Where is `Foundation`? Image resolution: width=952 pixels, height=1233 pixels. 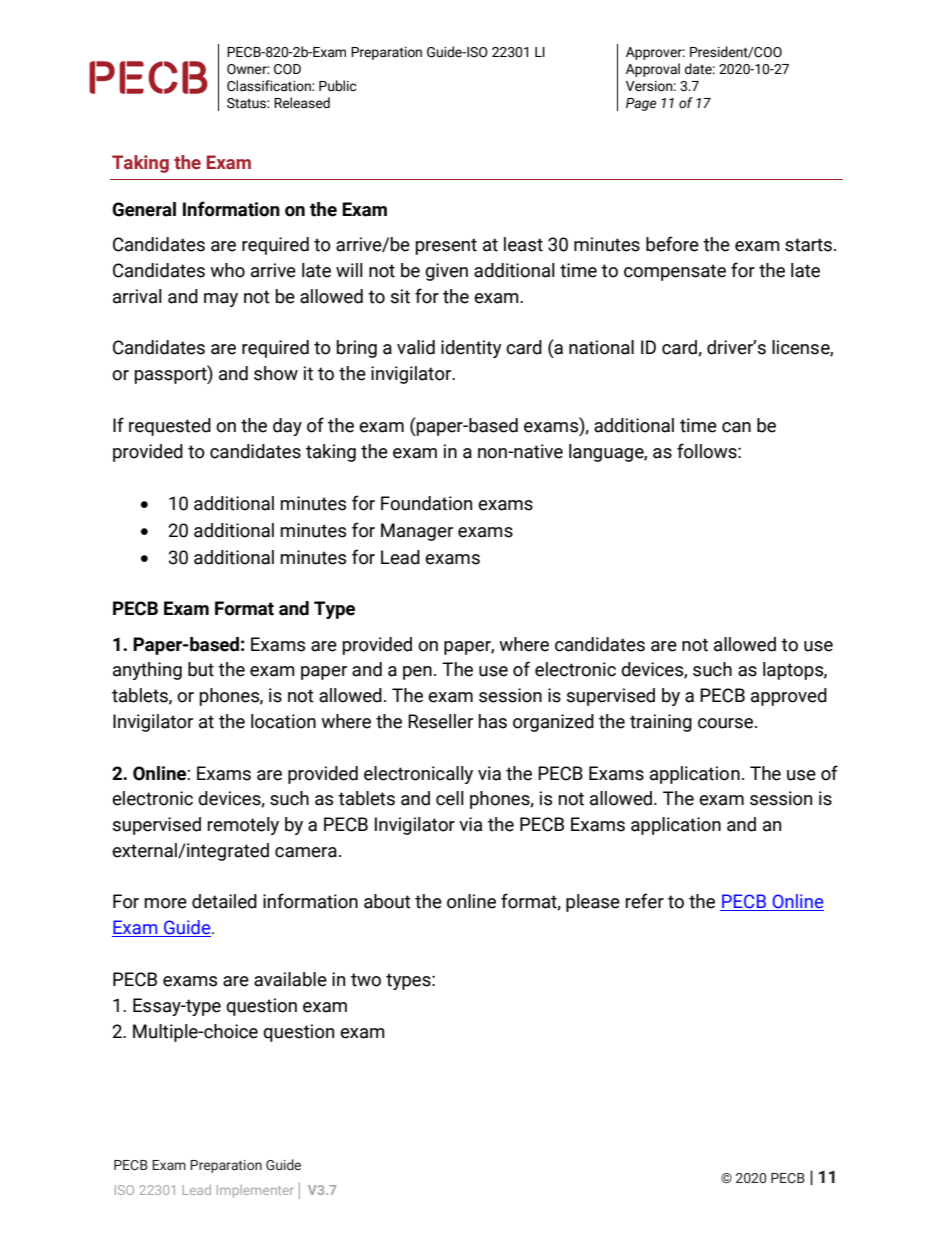
Foundation is located at coordinates (426, 503).
